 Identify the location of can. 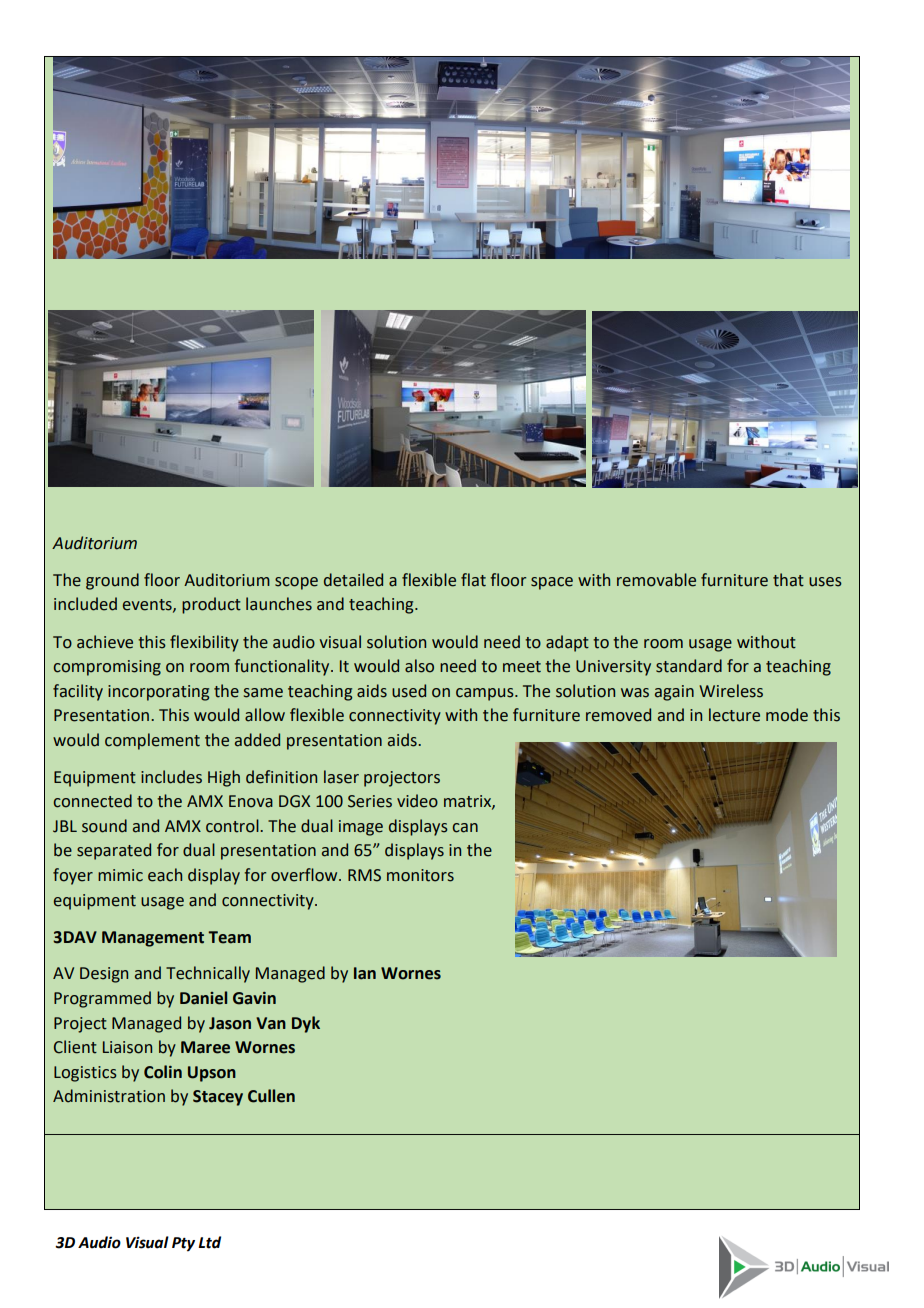
(465, 828).
